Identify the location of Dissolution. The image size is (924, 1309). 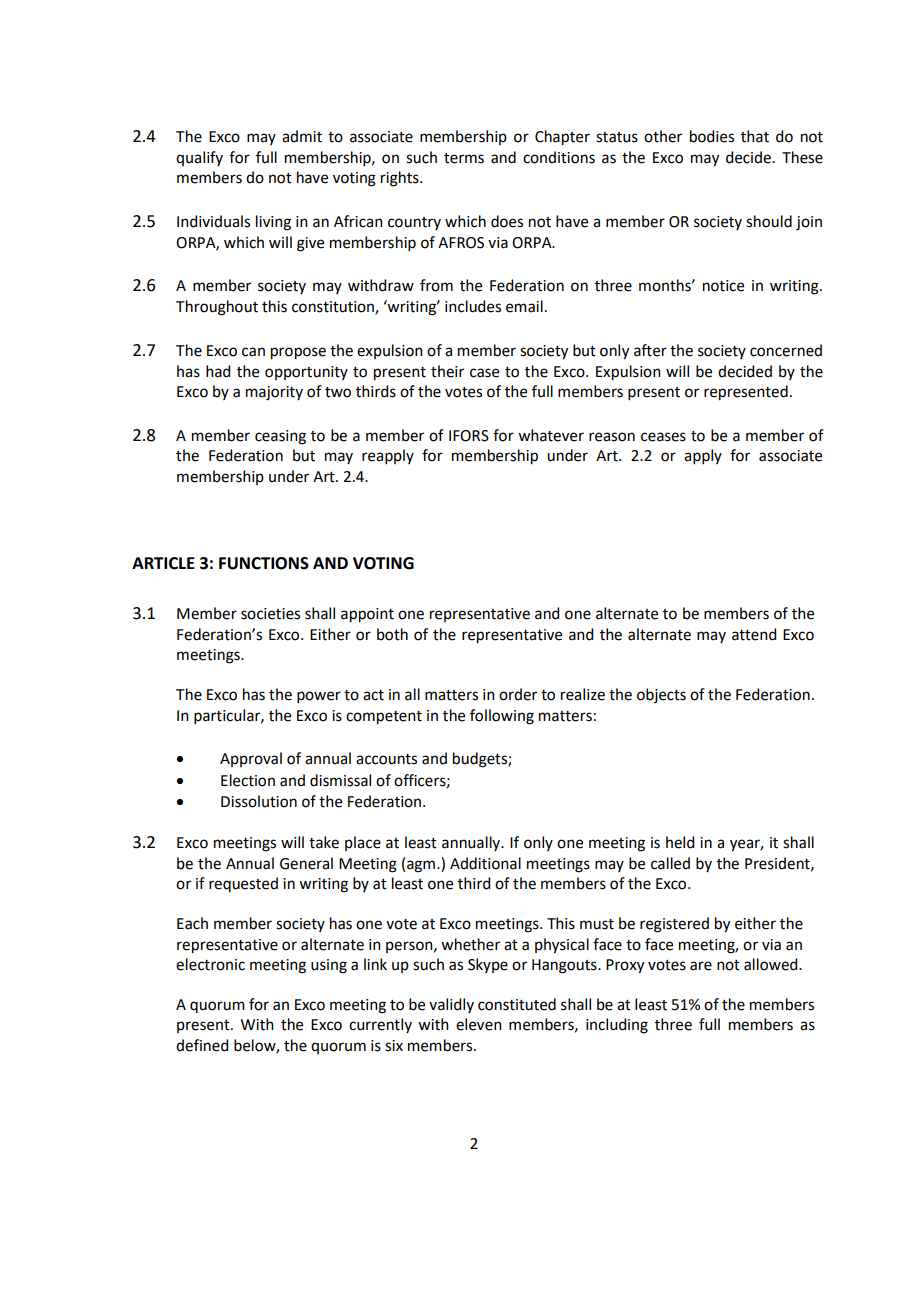
(259, 801).
